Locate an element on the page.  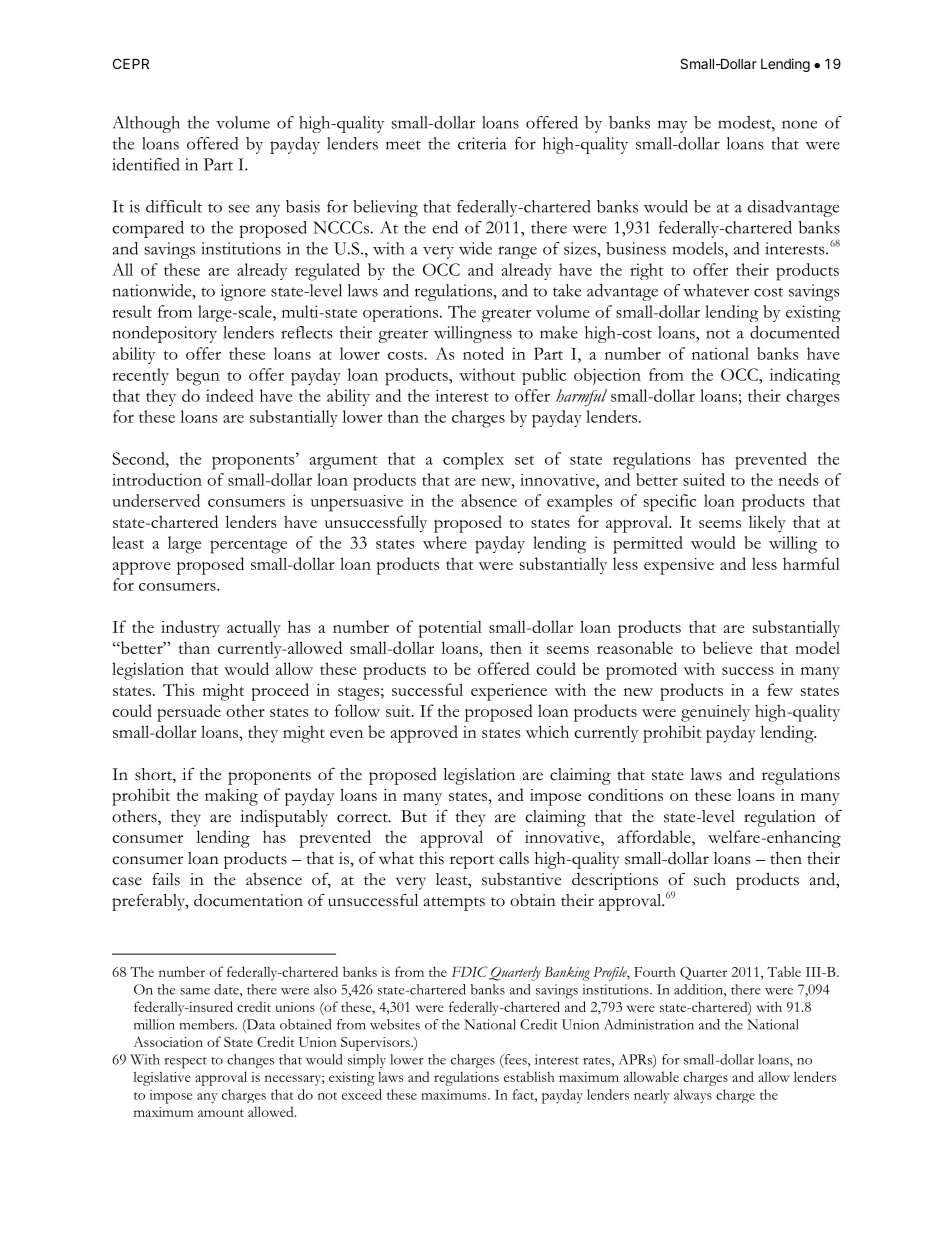
expensive is located at coordinates (679, 566).
